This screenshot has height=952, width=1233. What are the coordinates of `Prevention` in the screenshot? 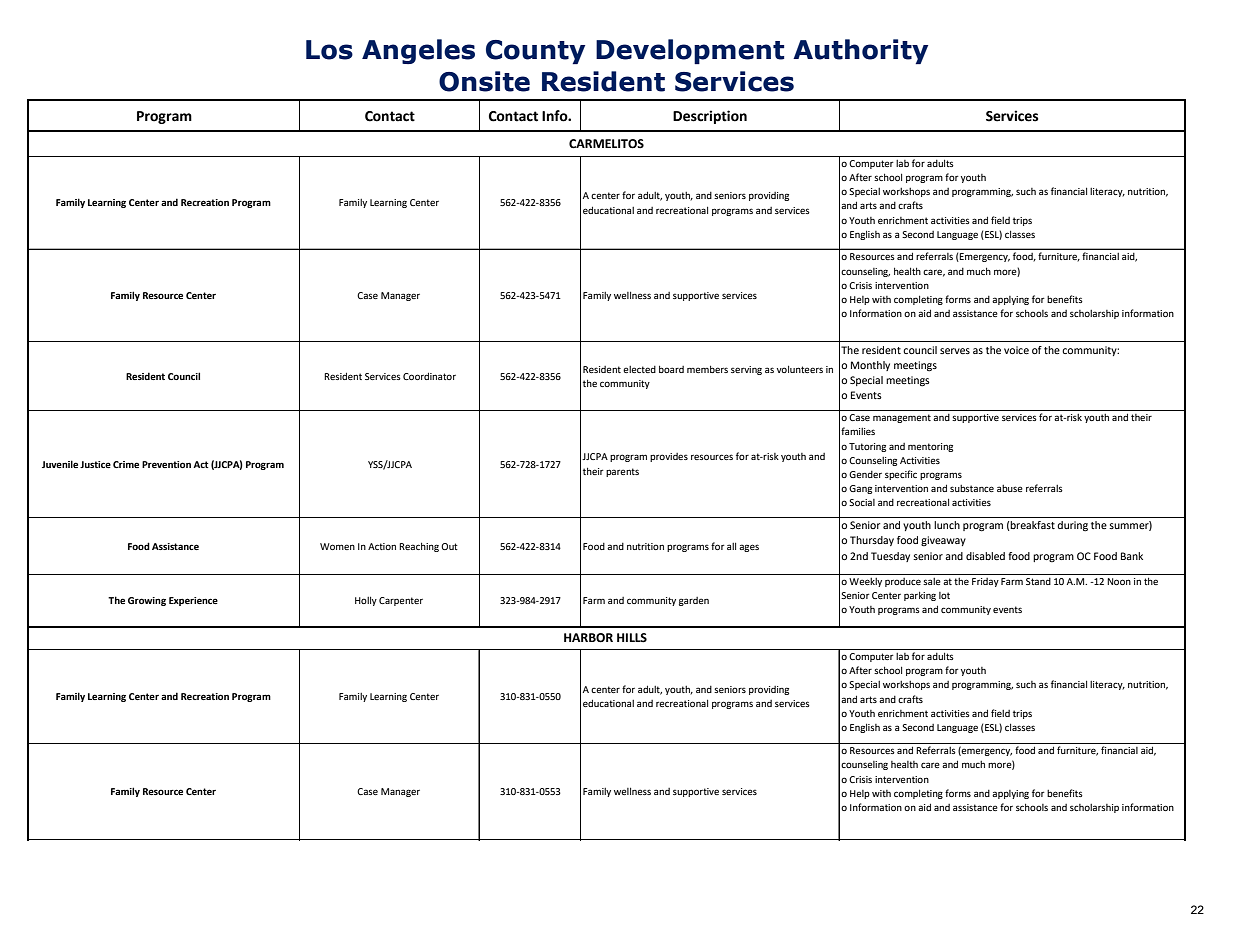 It's located at (166, 464).
